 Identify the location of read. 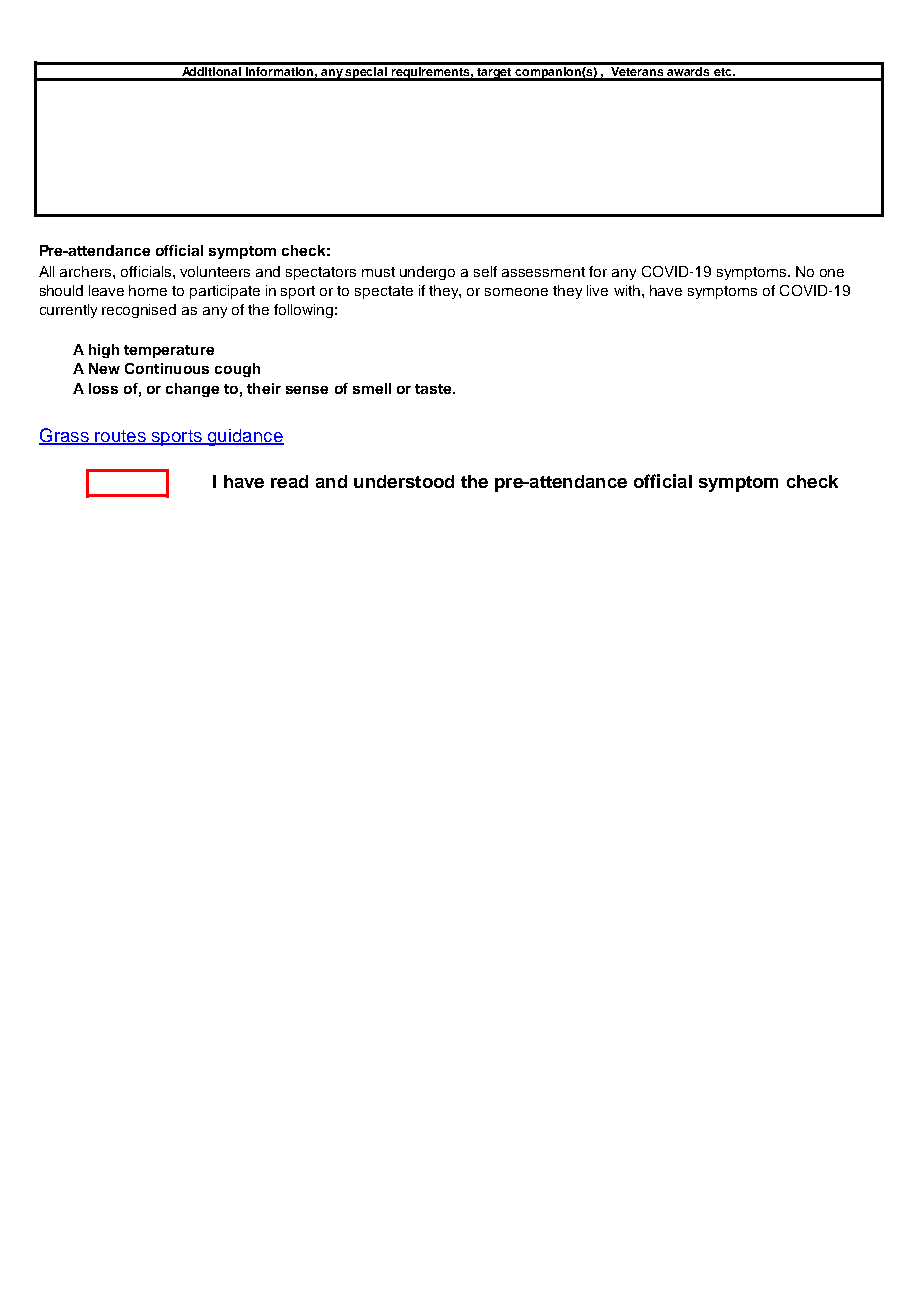
(289, 481).
